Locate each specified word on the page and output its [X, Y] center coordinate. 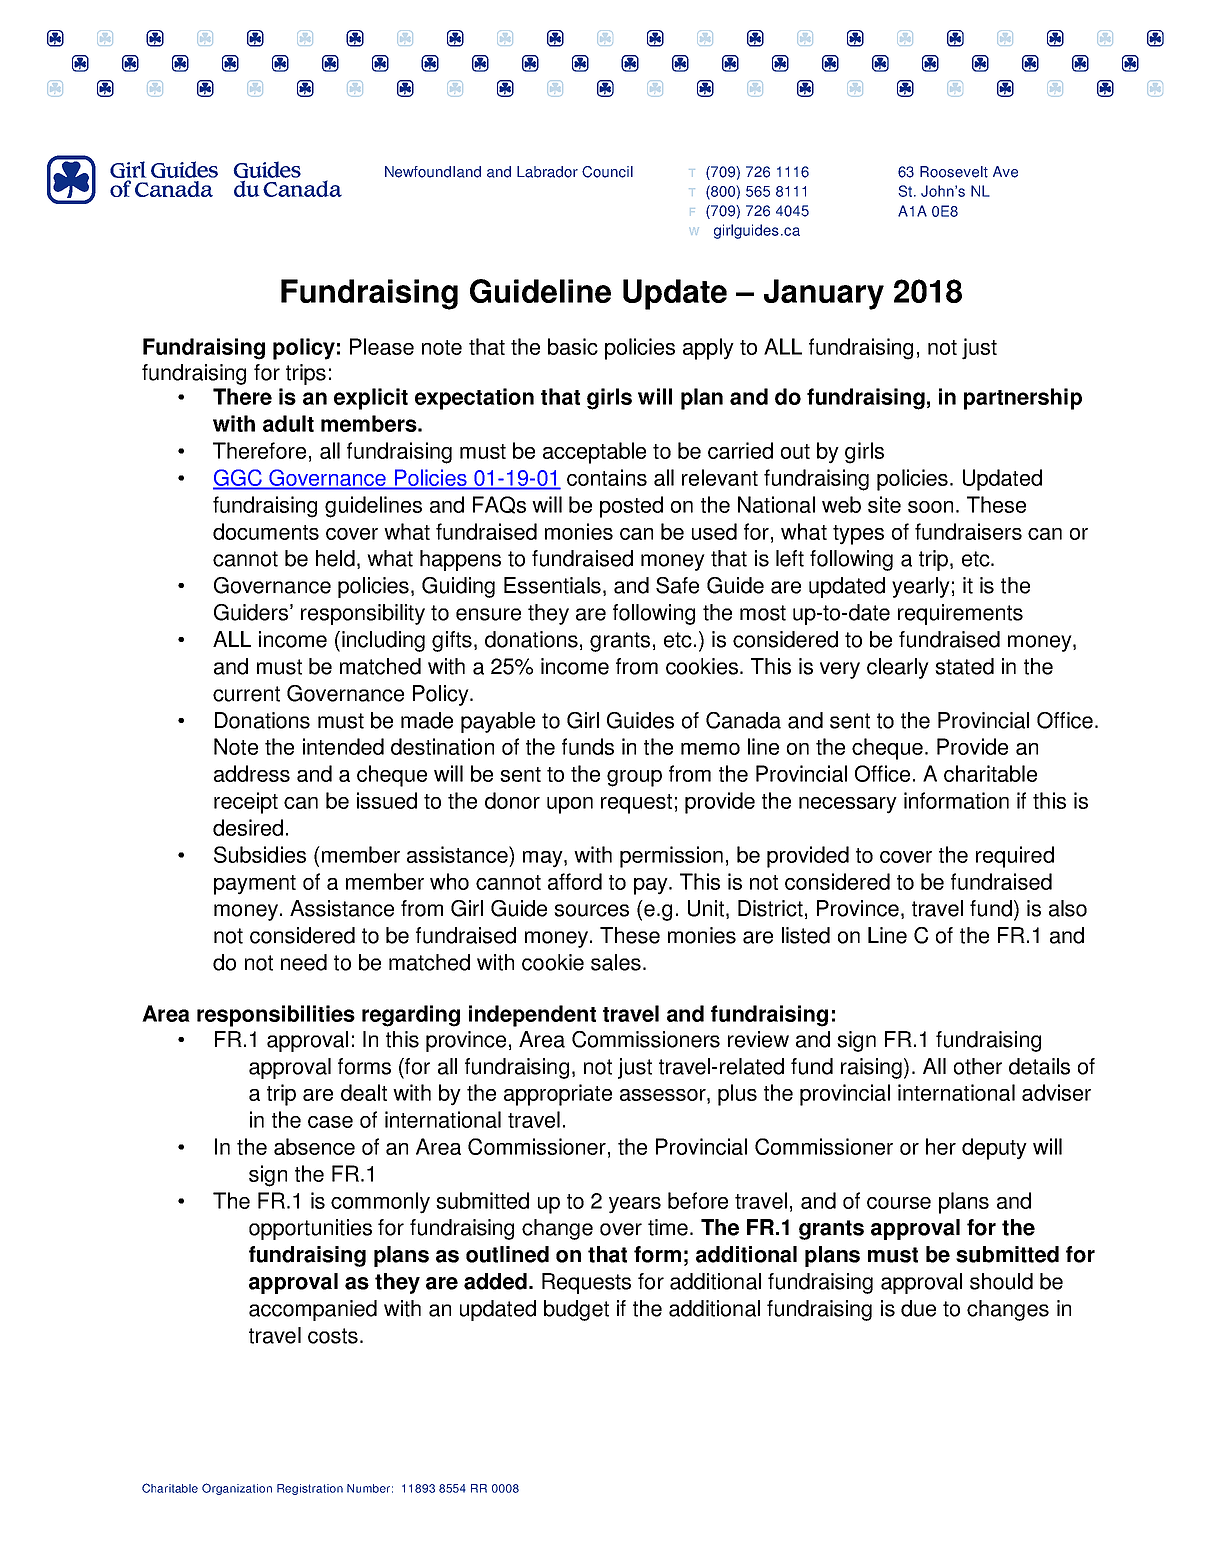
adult [288, 423]
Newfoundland [433, 172]
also [1068, 908]
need [304, 962]
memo [710, 749]
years [635, 1205]
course [899, 1203]
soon [930, 507]
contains [607, 477]
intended [343, 746]
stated [964, 666]
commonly [380, 1203]
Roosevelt [954, 172]
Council [607, 172]
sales [616, 962]
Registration [310, 1489]
